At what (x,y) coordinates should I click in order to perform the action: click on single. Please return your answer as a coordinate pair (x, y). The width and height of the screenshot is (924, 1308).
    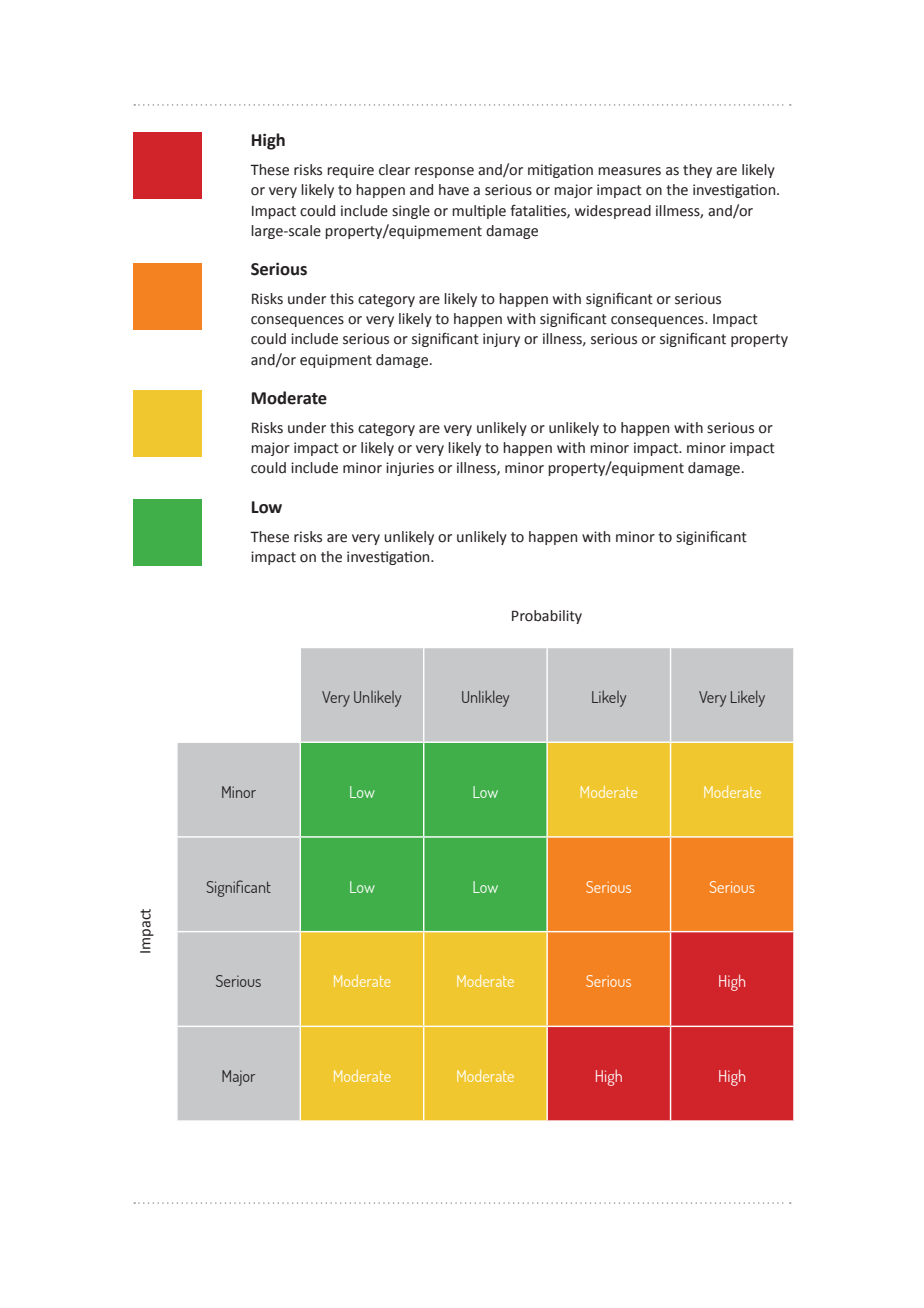
    Looking at the image, I should click on (411, 212).
